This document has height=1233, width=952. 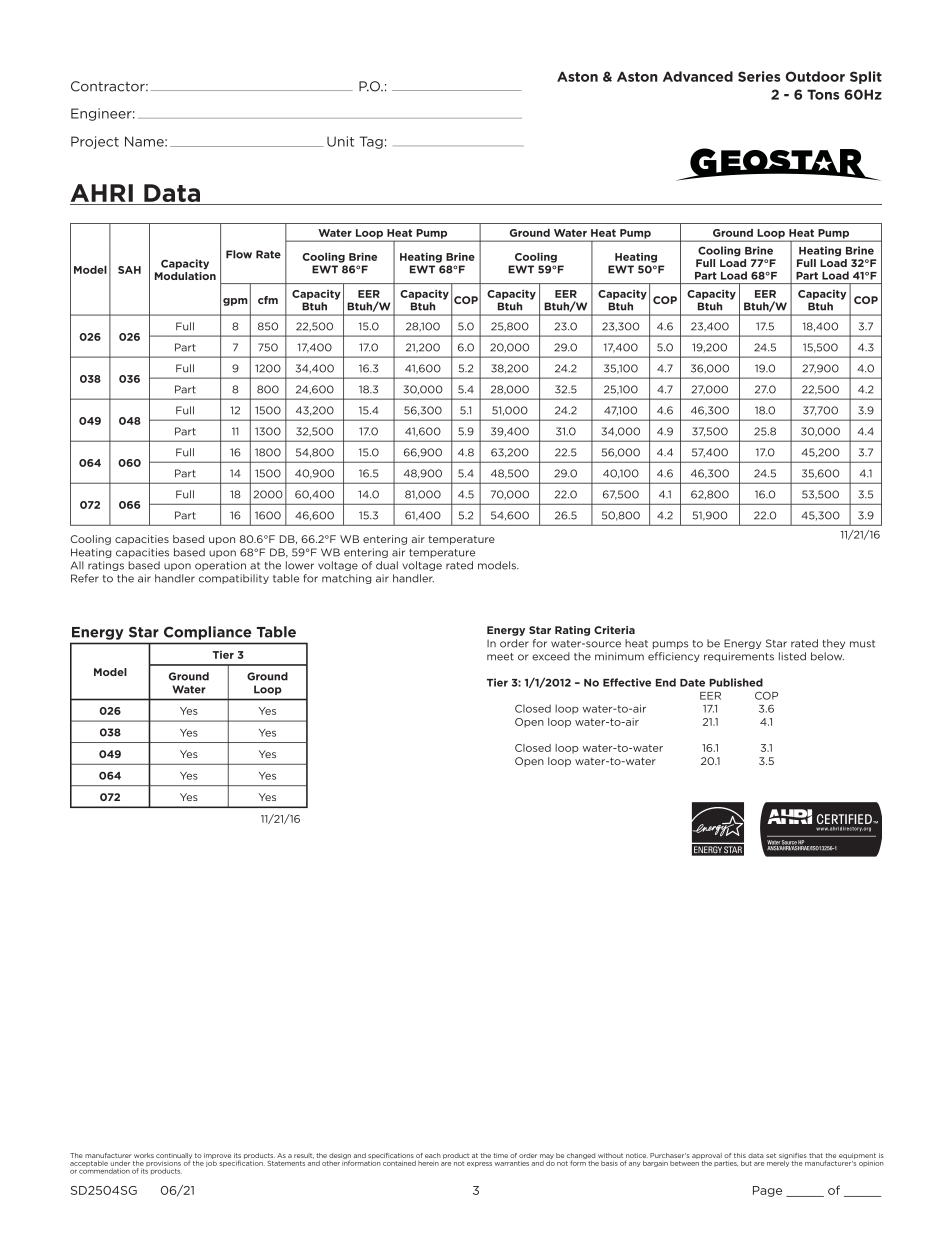 I want to click on set, so click(x=771, y=1155).
